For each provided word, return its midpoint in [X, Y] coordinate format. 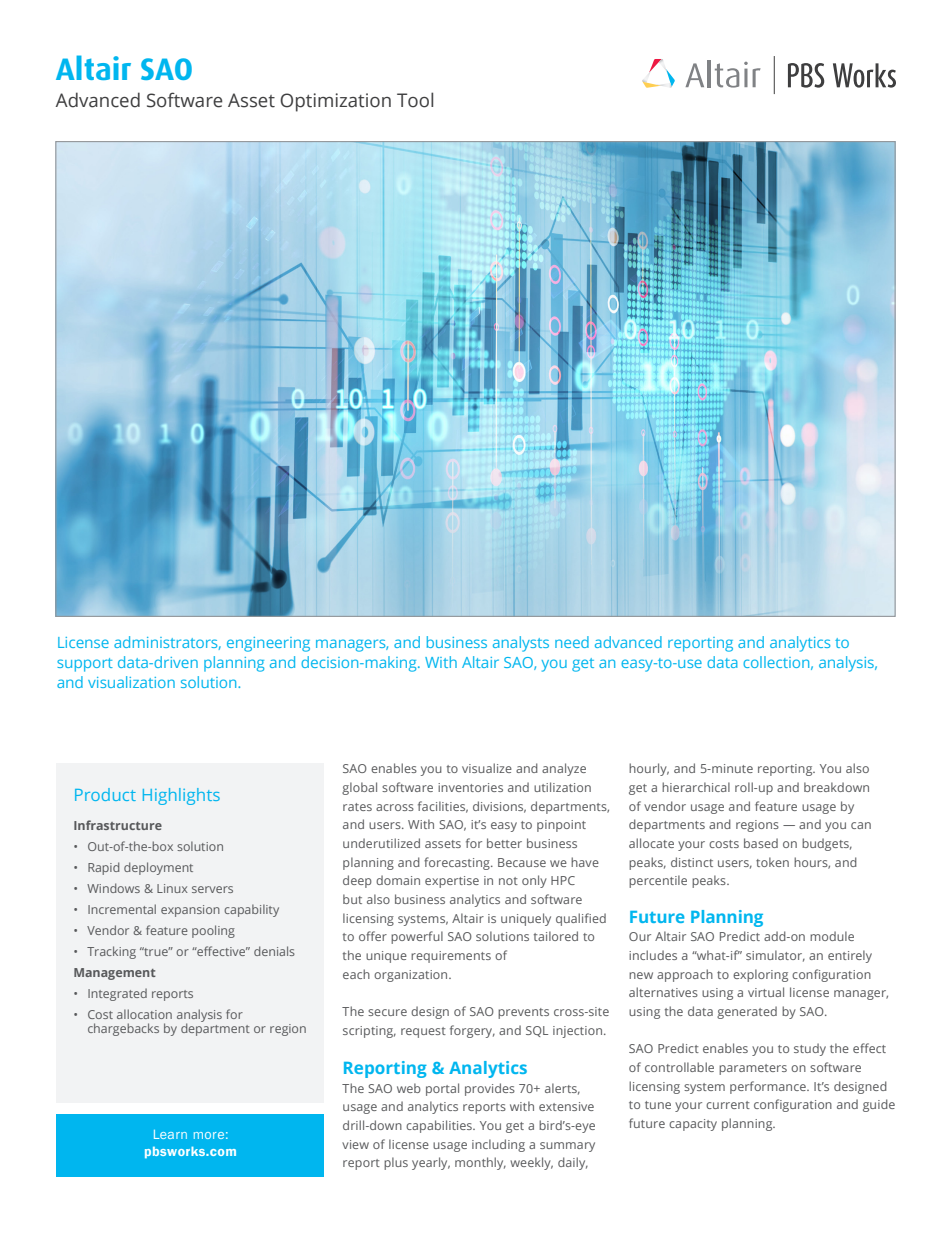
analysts [521, 644]
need [572, 642]
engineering [268, 644]
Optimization [335, 102]
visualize [487, 768]
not [508, 881]
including [498, 1145]
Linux [172, 888]
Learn [170, 1134]
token [772, 862]
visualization [131, 682]
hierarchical [696, 787]
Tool [415, 100]
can [861, 825]
